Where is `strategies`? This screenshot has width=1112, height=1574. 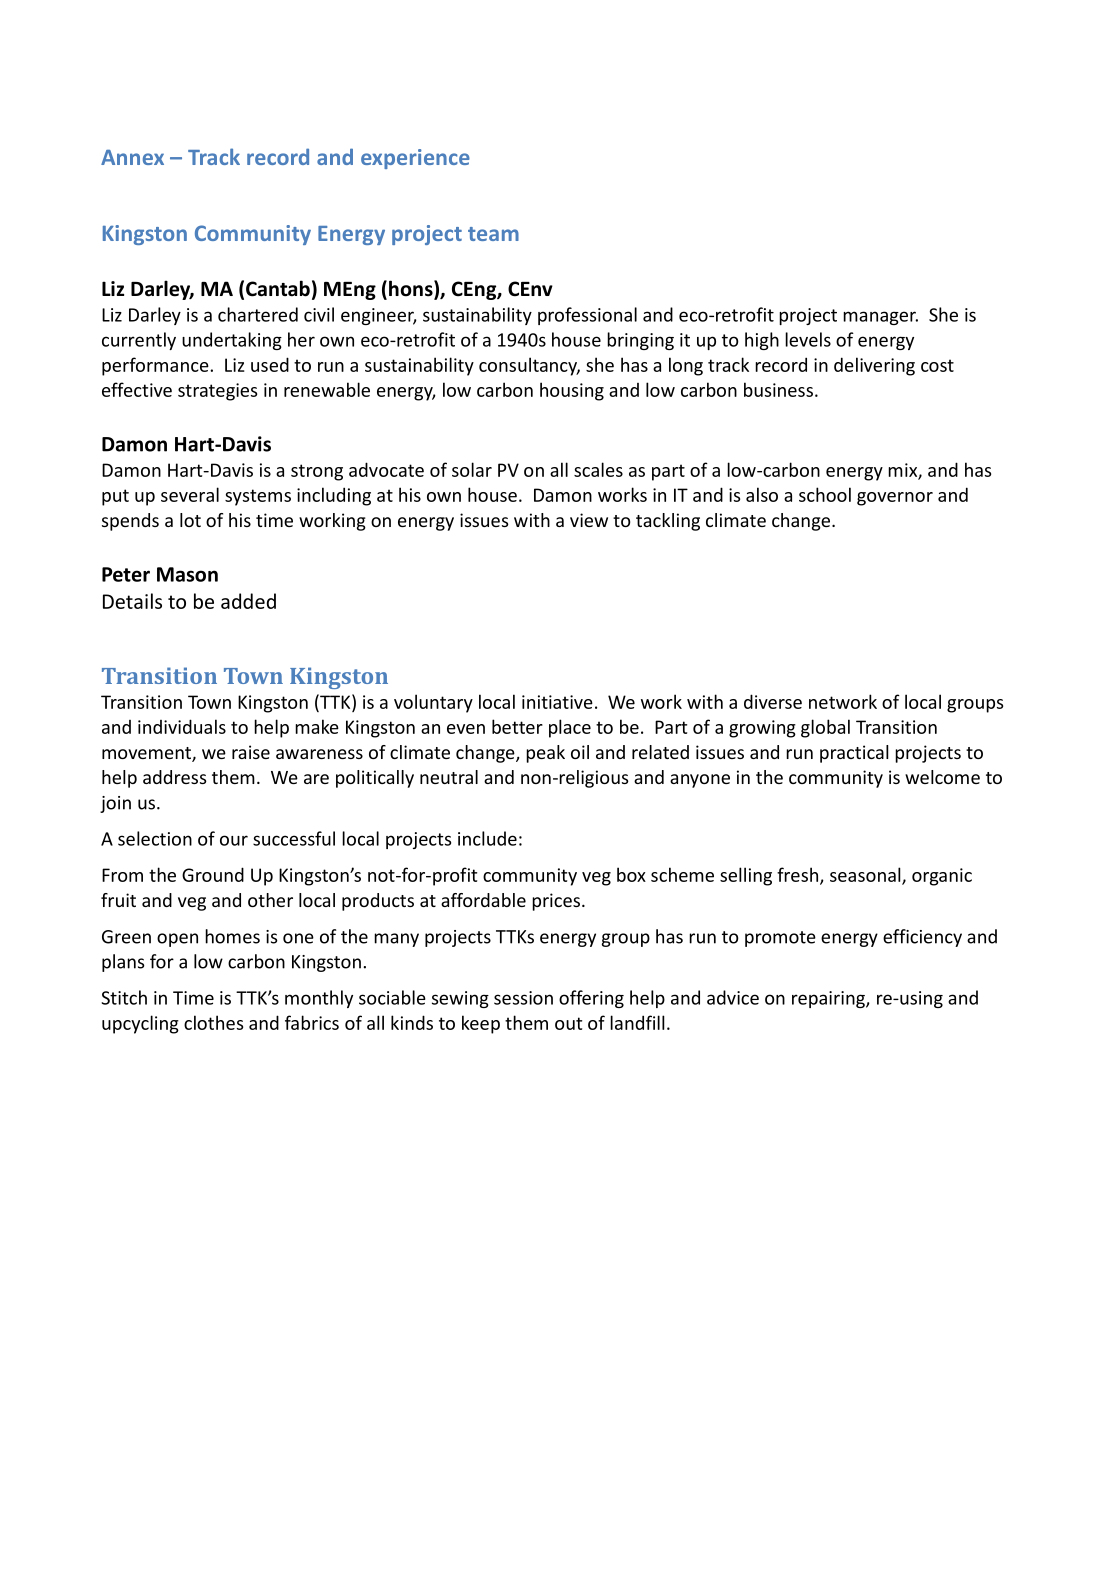 strategies is located at coordinates (217, 392).
